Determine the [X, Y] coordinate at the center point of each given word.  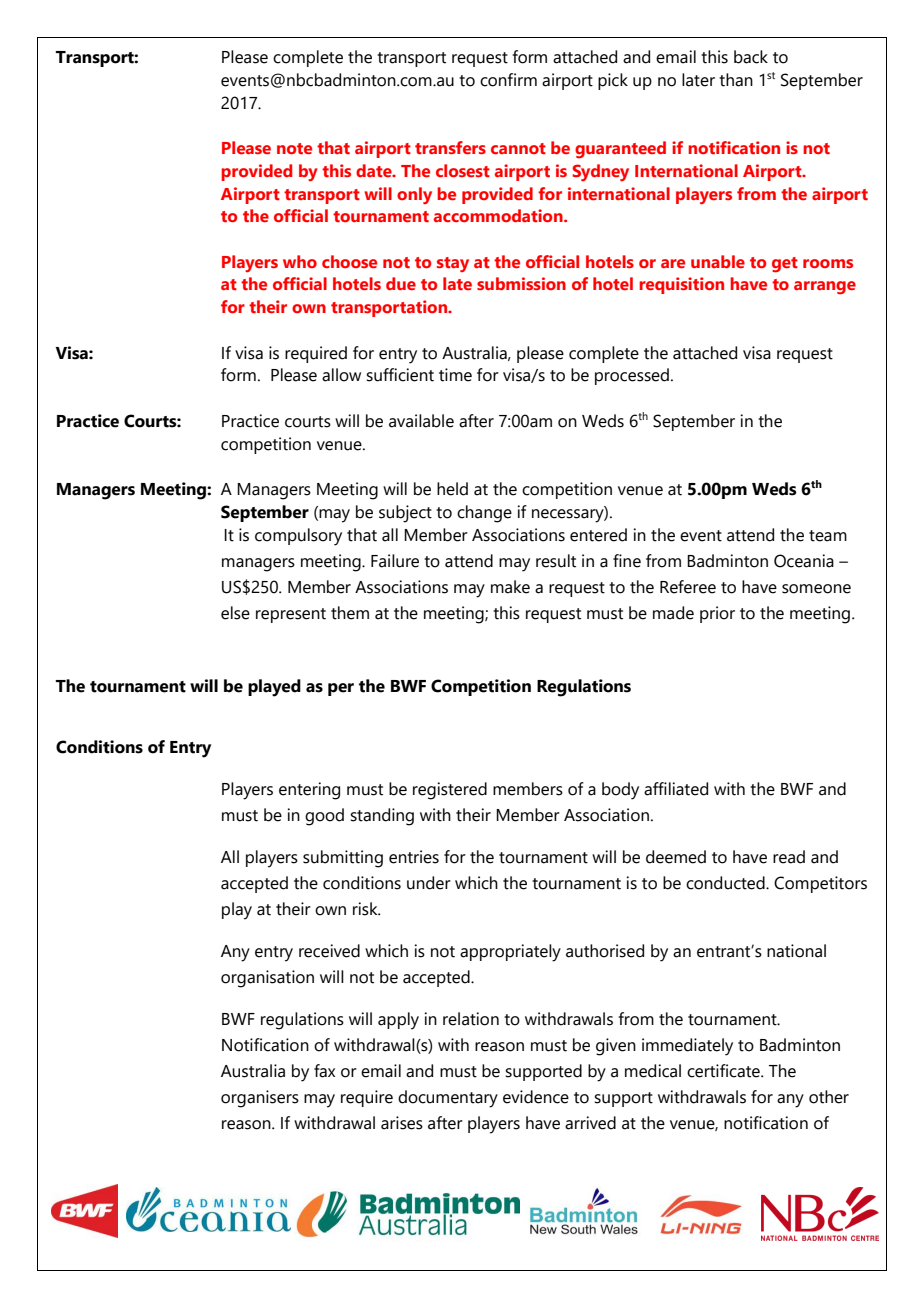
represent [291, 615]
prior [717, 614]
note [294, 148]
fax [324, 1071]
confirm [508, 80]
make [510, 587]
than [736, 80]
